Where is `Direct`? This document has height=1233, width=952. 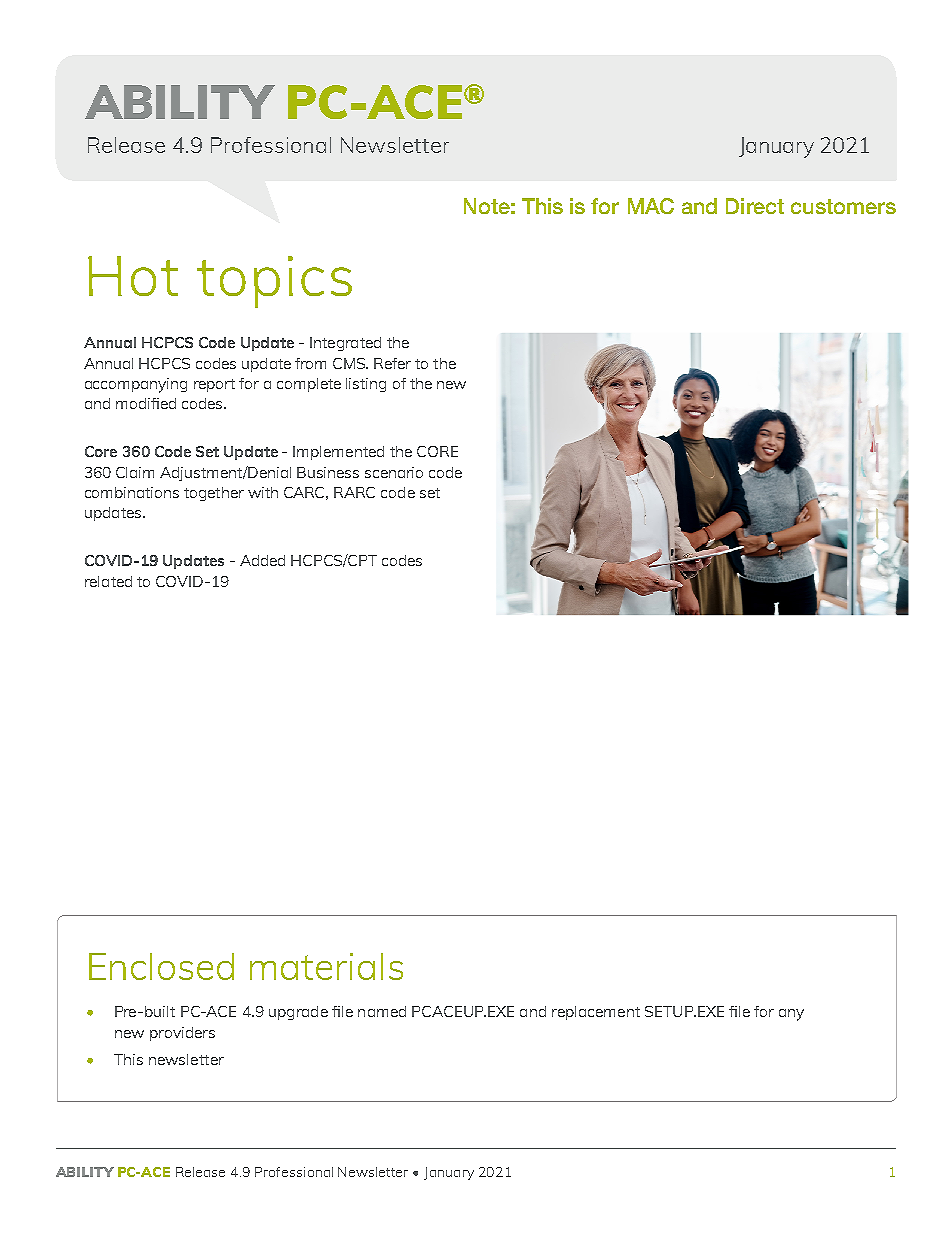 Direct is located at coordinates (755, 206).
